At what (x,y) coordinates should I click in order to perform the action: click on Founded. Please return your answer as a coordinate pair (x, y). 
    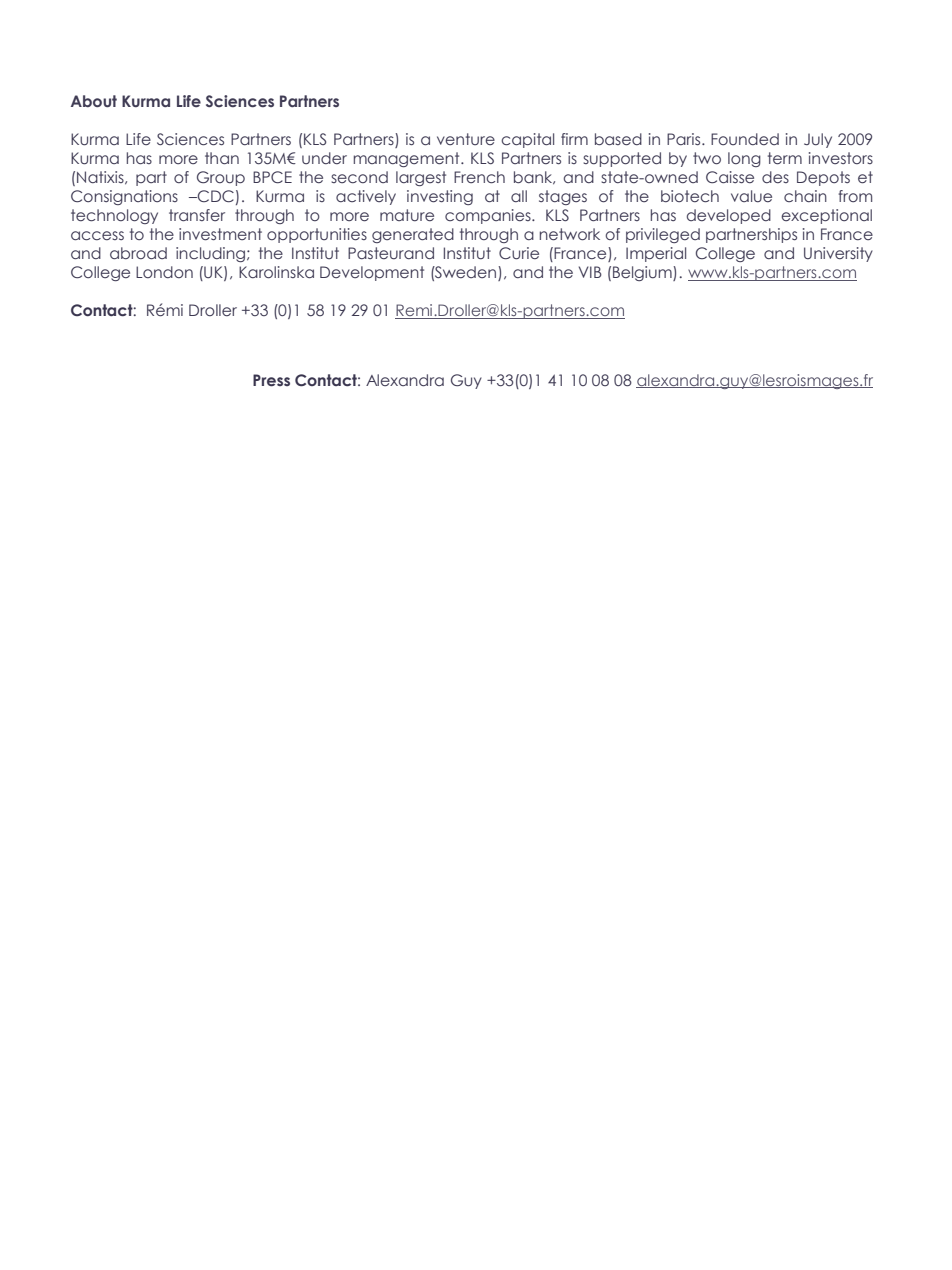
    Looking at the image, I should click on (745, 139).
